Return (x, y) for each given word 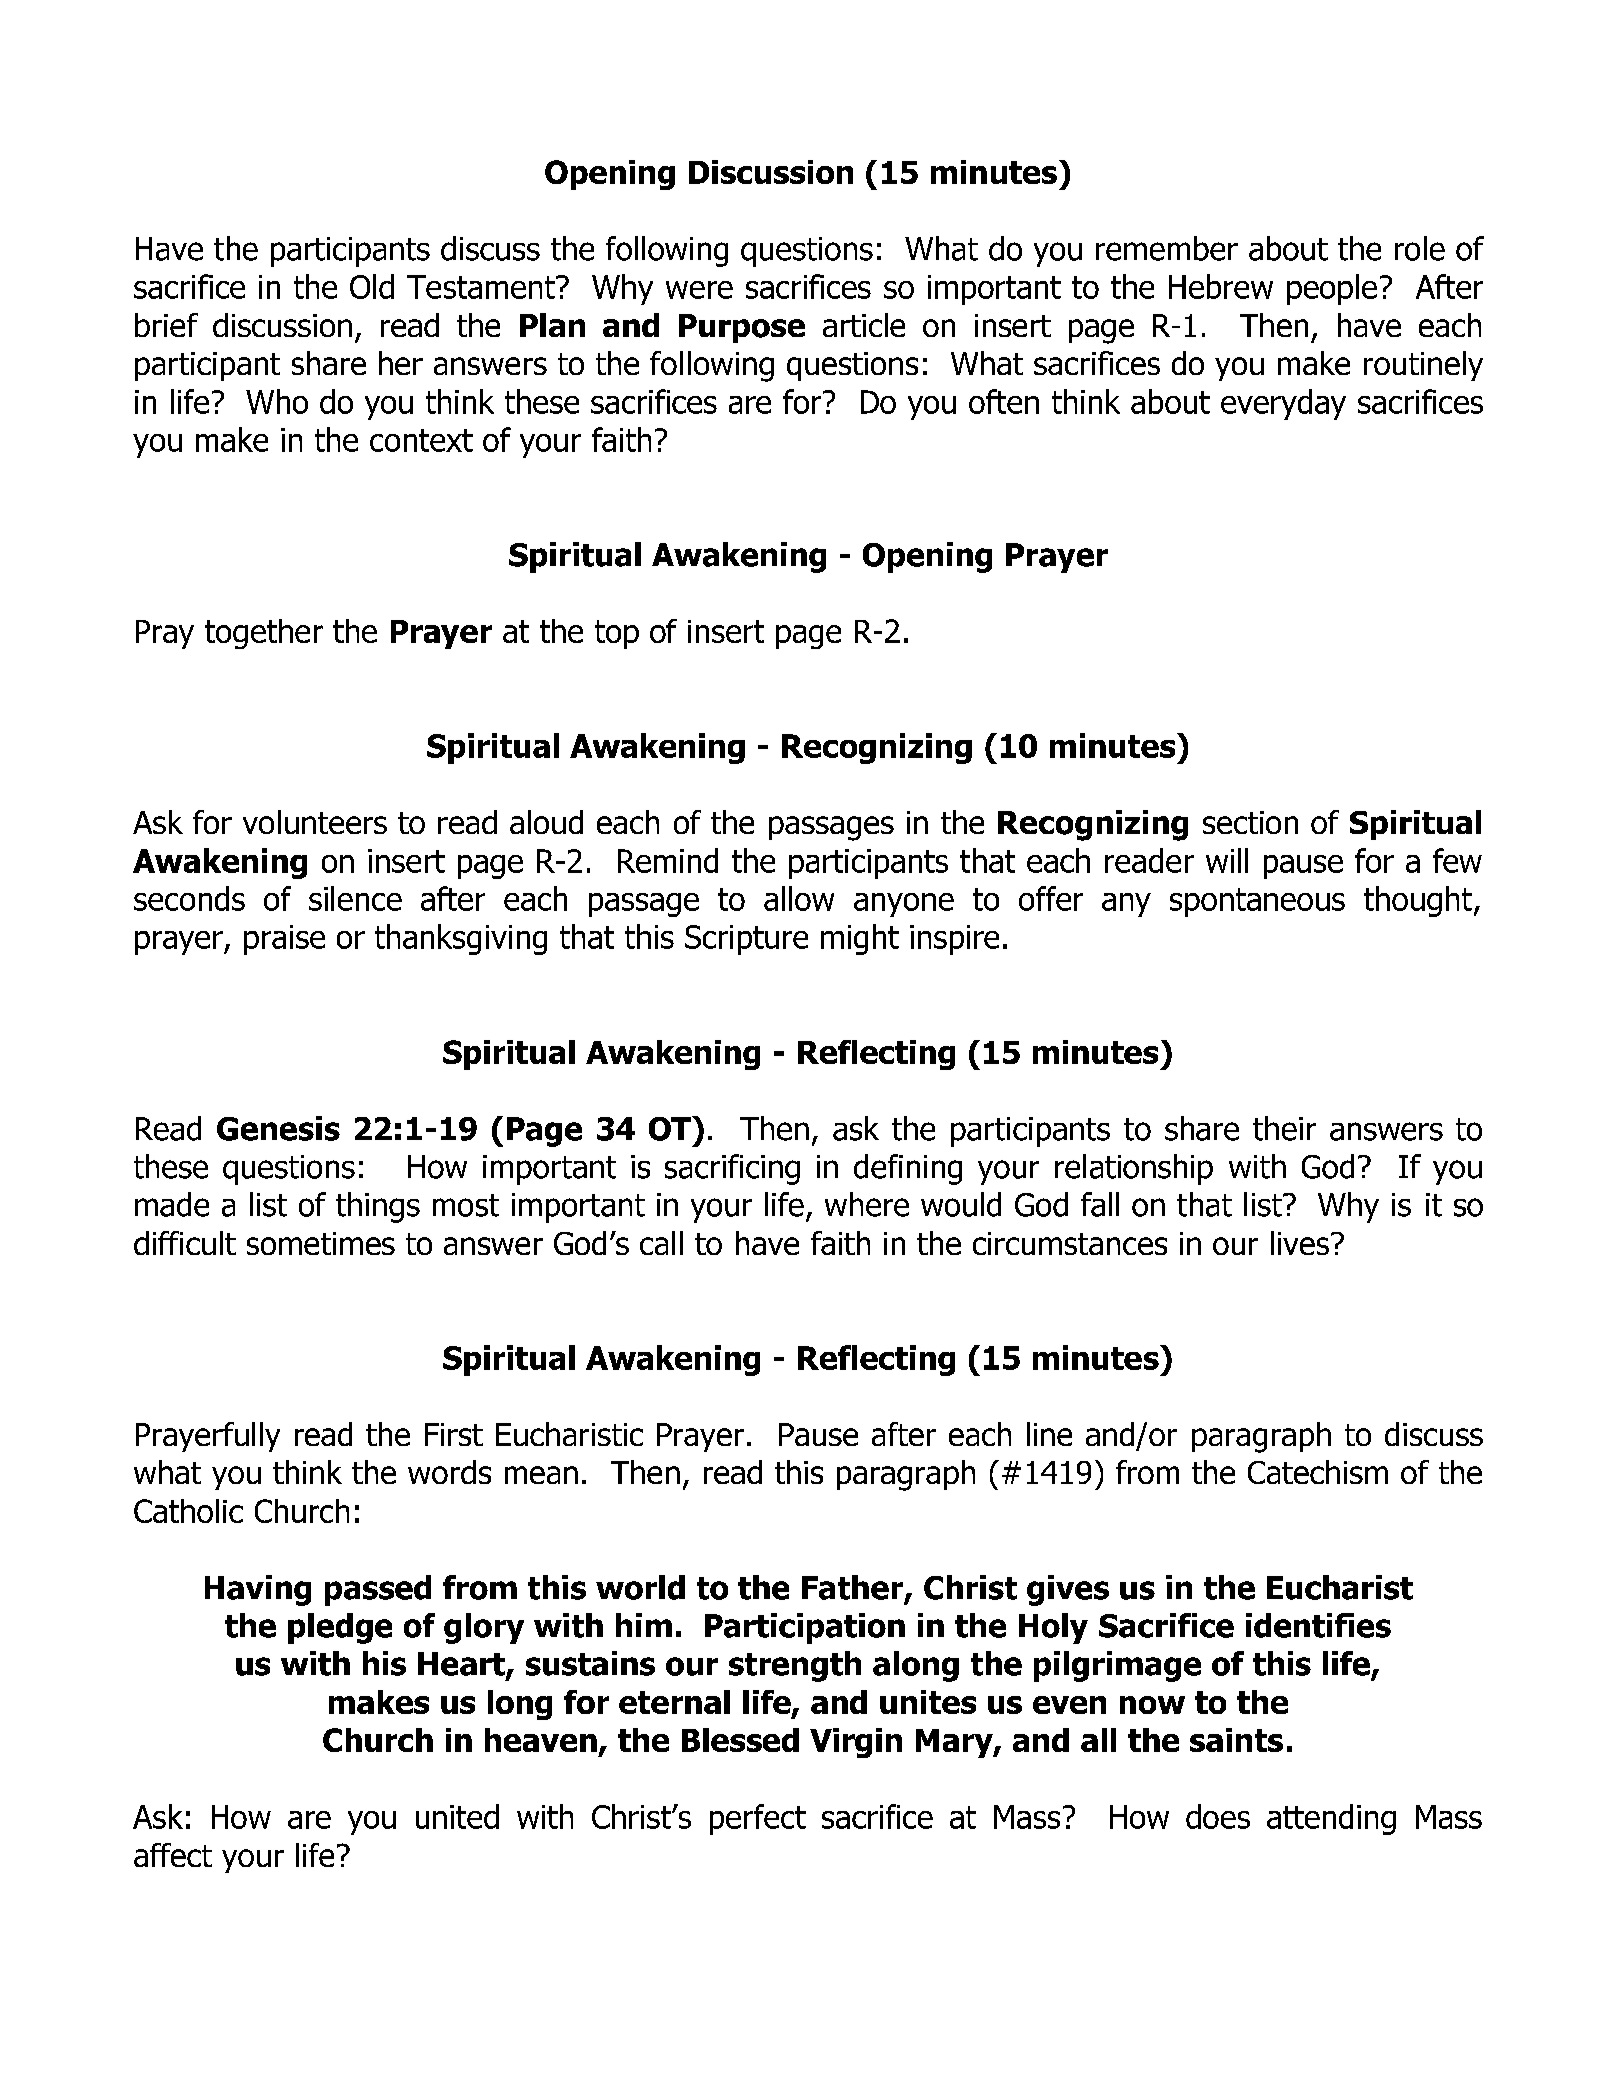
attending (1331, 1819)
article (864, 325)
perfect (758, 1819)
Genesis (278, 1128)
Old (372, 286)
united (457, 1816)
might (860, 939)
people (1332, 289)
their (1284, 1128)
